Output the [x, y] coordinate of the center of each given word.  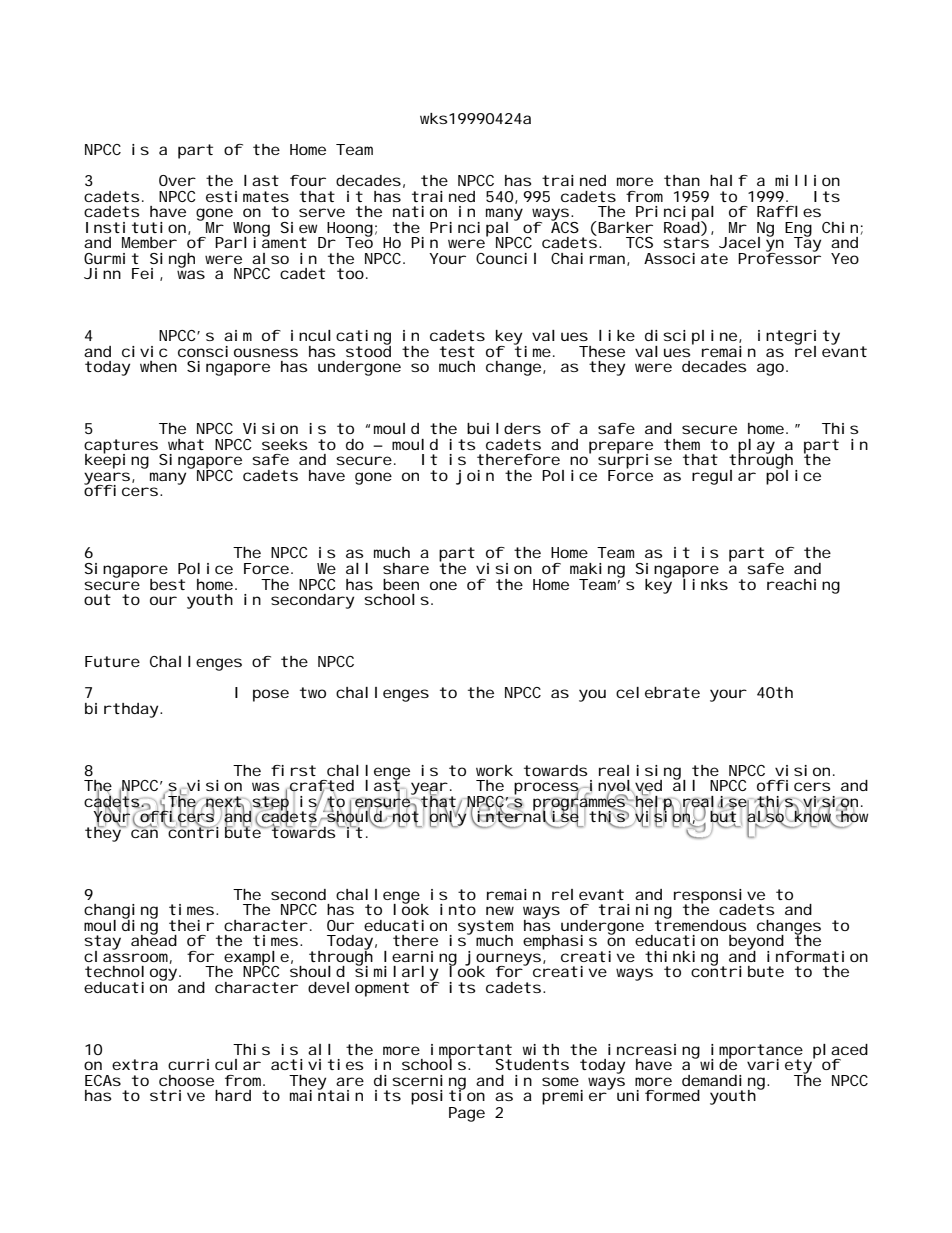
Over [177, 180]
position [448, 1096]
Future [112, 661]
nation [420, 211]
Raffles [789, 211]
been [401, 584]
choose [186, 1080]
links [705, 583]
